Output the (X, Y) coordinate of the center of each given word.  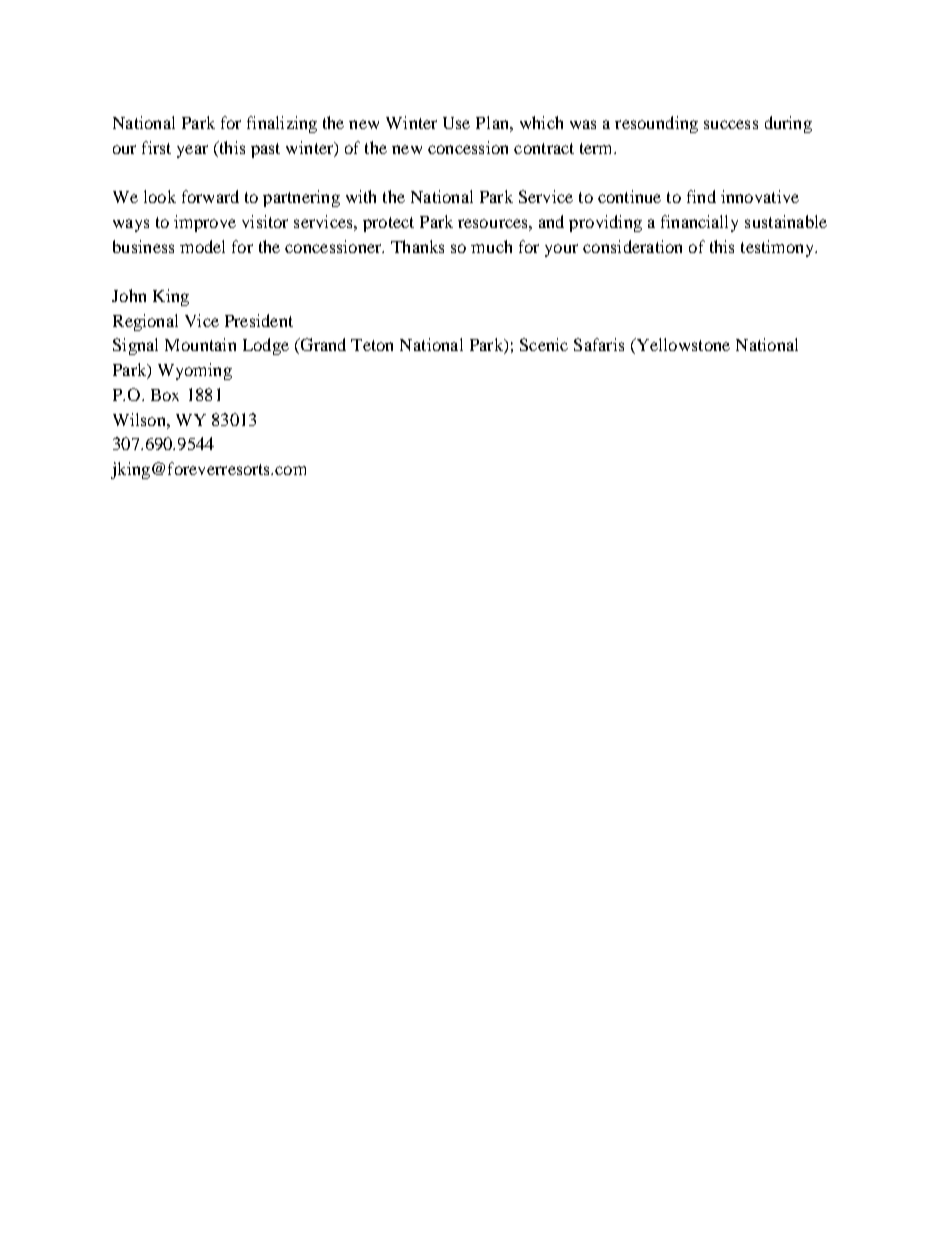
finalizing (282, 124)
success (731, 124)
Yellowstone (682, 346)
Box (165, 395)
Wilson (140, 419)
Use (456, 123)
